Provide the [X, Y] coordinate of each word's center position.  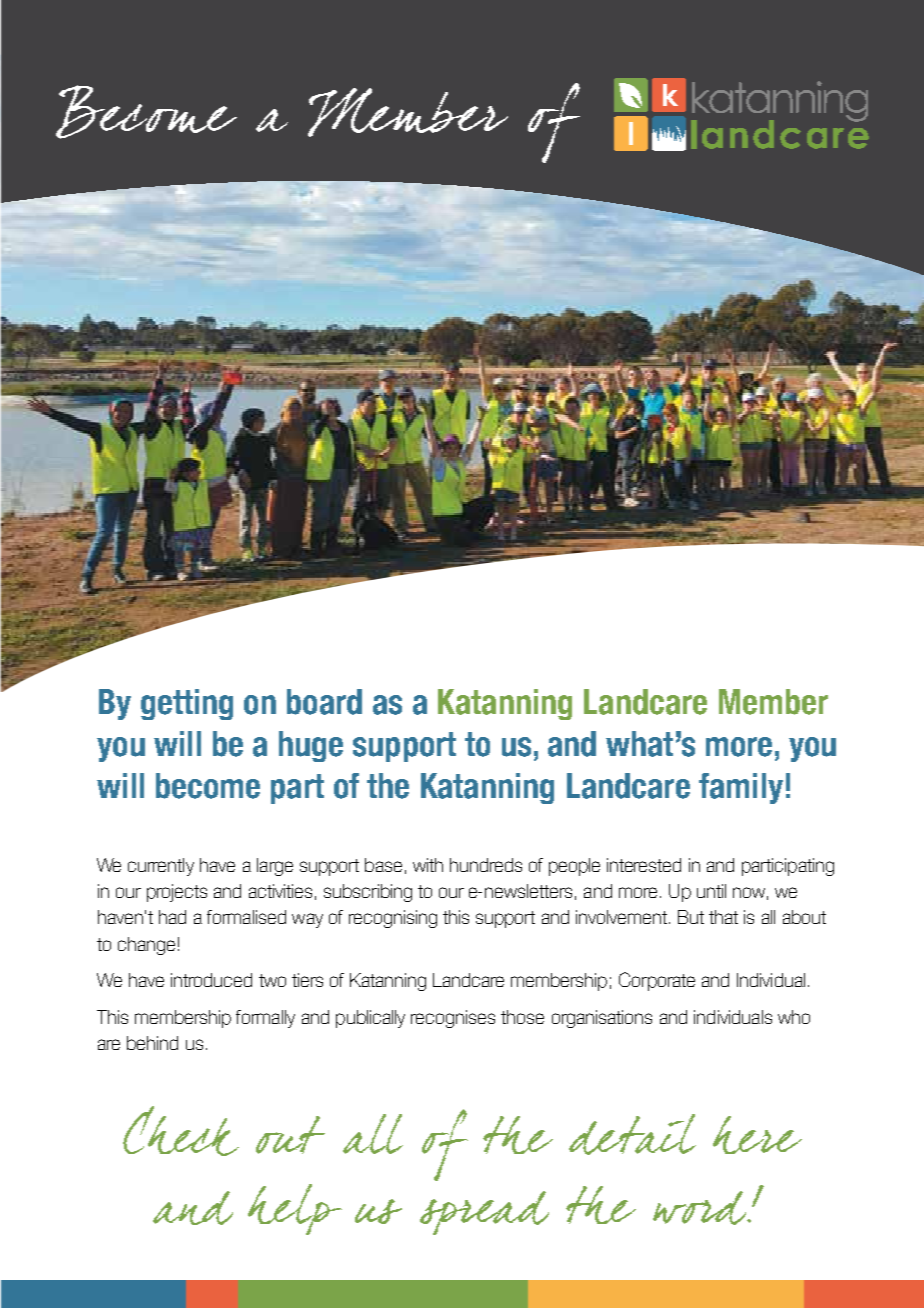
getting [187, 704]
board [324, 702]
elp [307, 1209]
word [701, 1208]
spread [484, 1213]
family [741, 788]
